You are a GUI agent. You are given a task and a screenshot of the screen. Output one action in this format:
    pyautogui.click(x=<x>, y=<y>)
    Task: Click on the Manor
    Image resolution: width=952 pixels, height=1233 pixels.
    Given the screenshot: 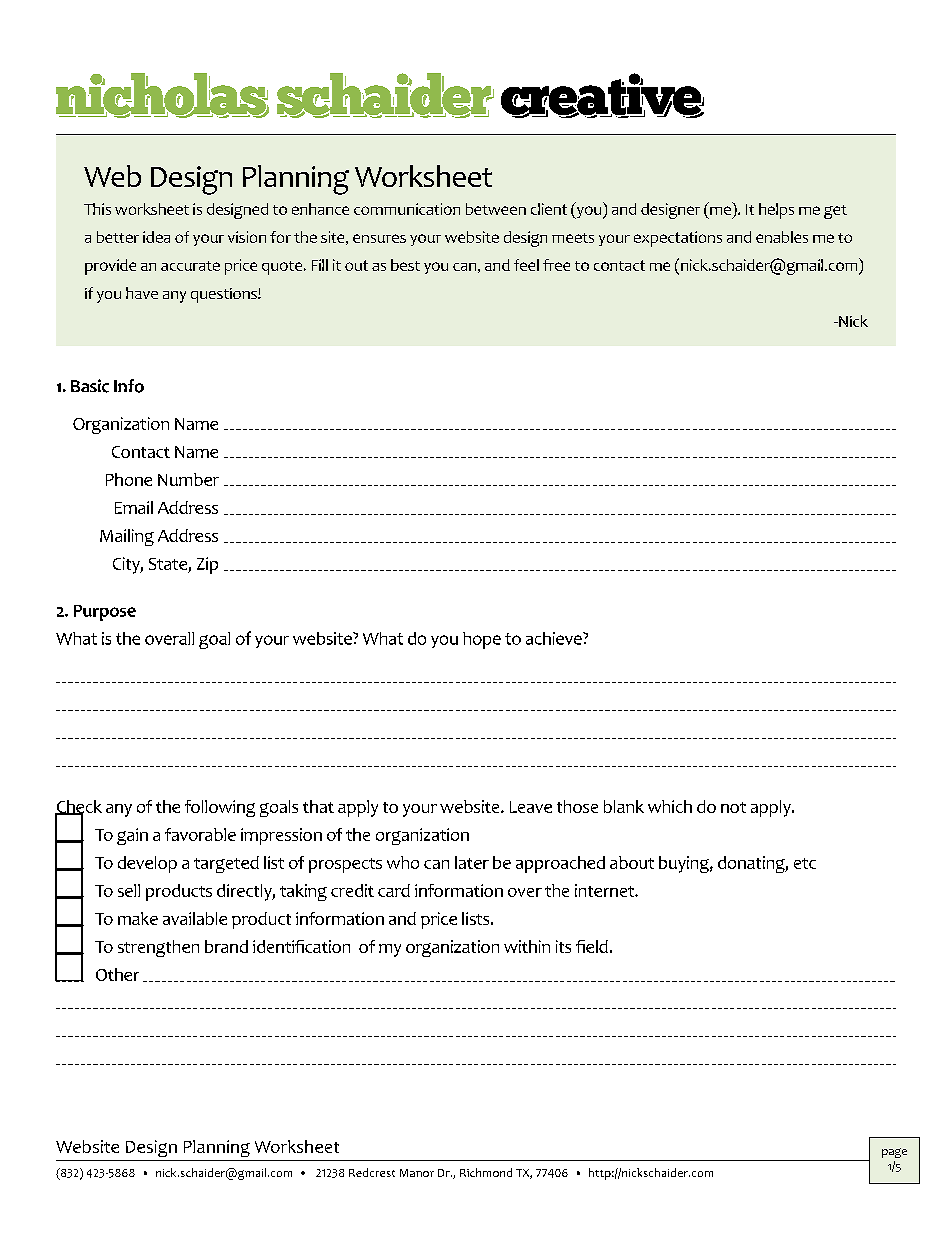 What is the action you would take?
    pyautogui.click(x=417, y=1173)
